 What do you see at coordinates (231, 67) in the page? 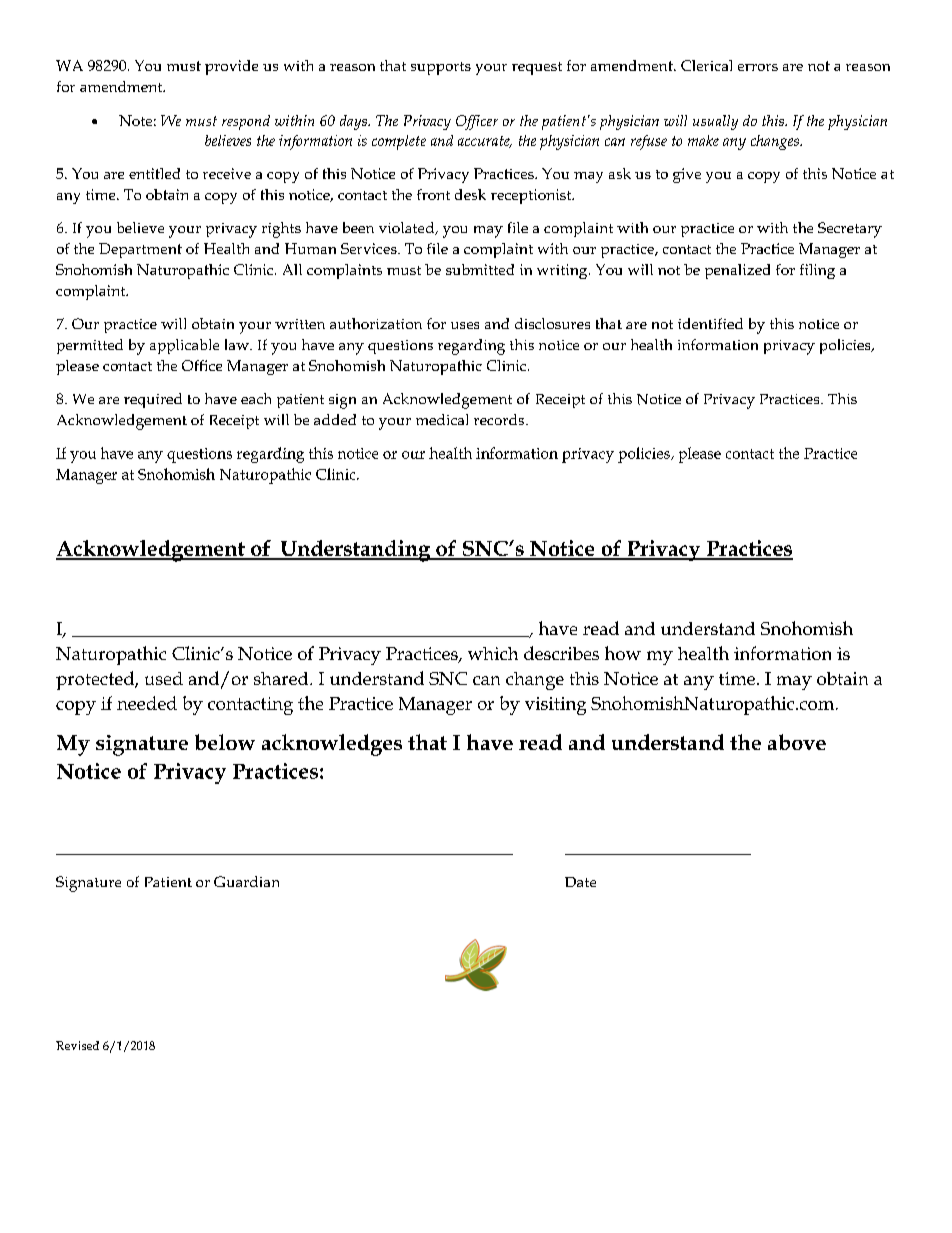
I see `provide` at bounding box center [231, 67].
